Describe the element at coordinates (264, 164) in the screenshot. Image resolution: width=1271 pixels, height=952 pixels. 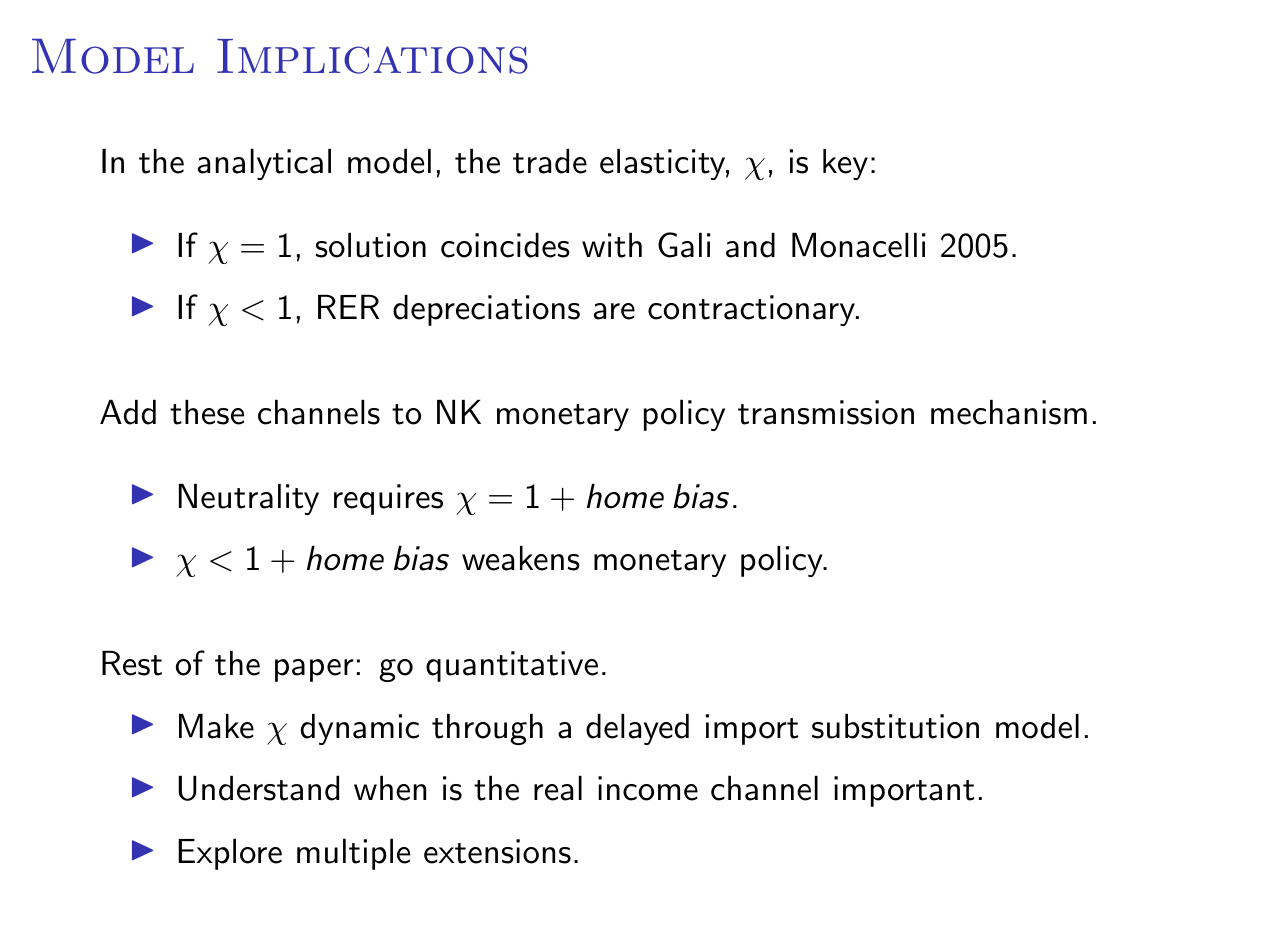
I see `analytical` at that location.
